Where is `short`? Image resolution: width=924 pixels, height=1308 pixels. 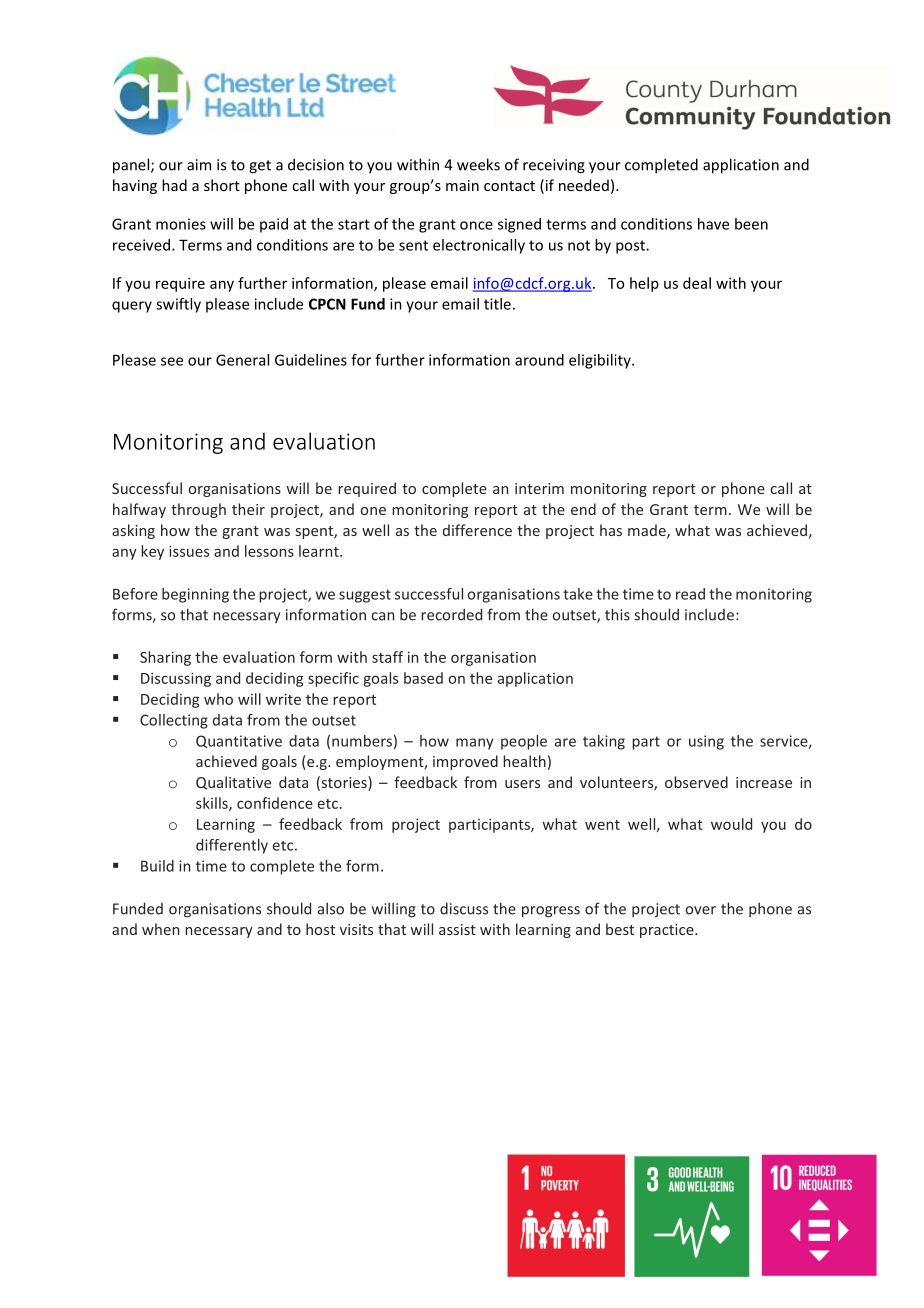
short is located at coordinates (222, 185).
